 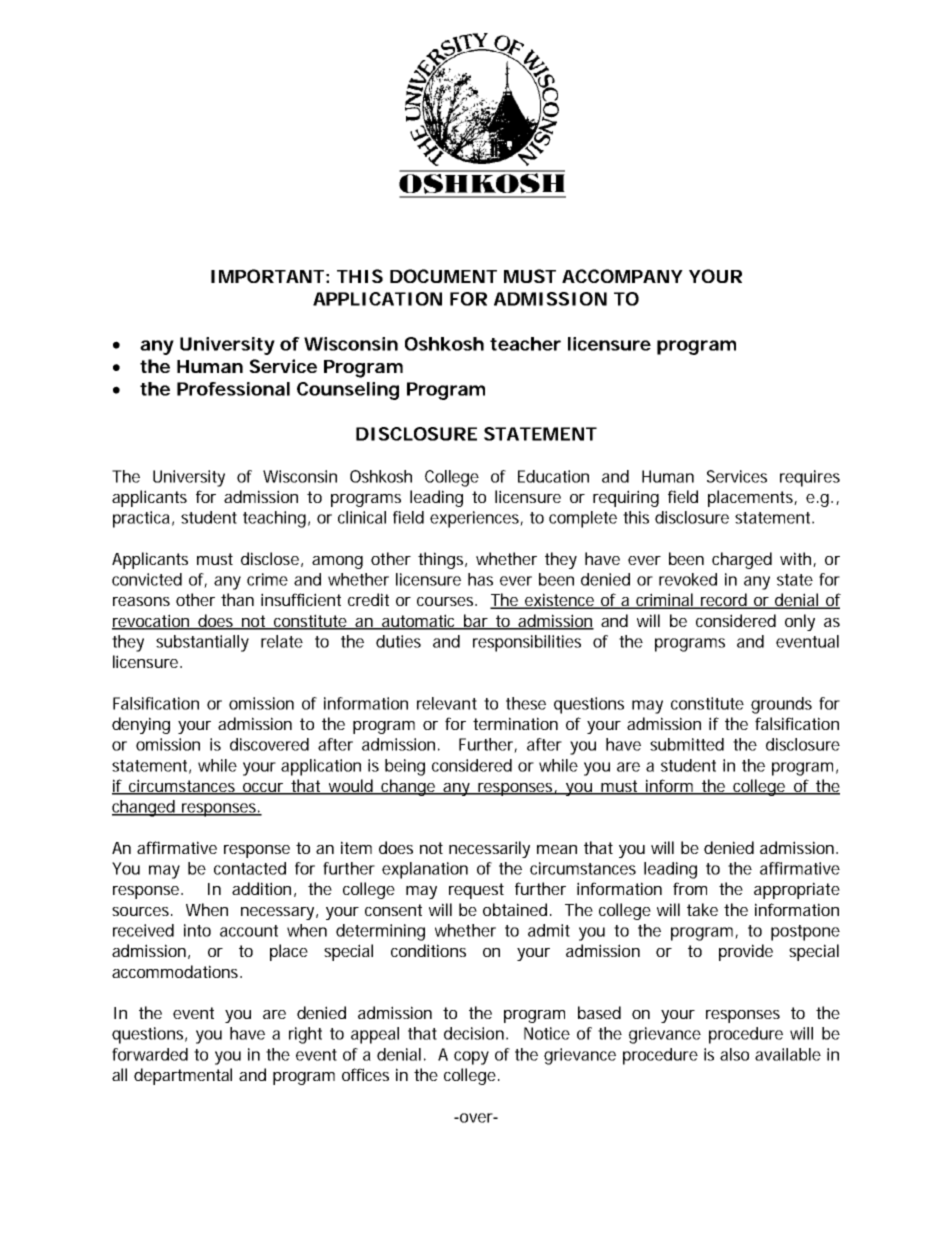 What do you see at coordinates (471, 1058) in the screenshot?
I see `copy` at bounding box center [471, 1058].
